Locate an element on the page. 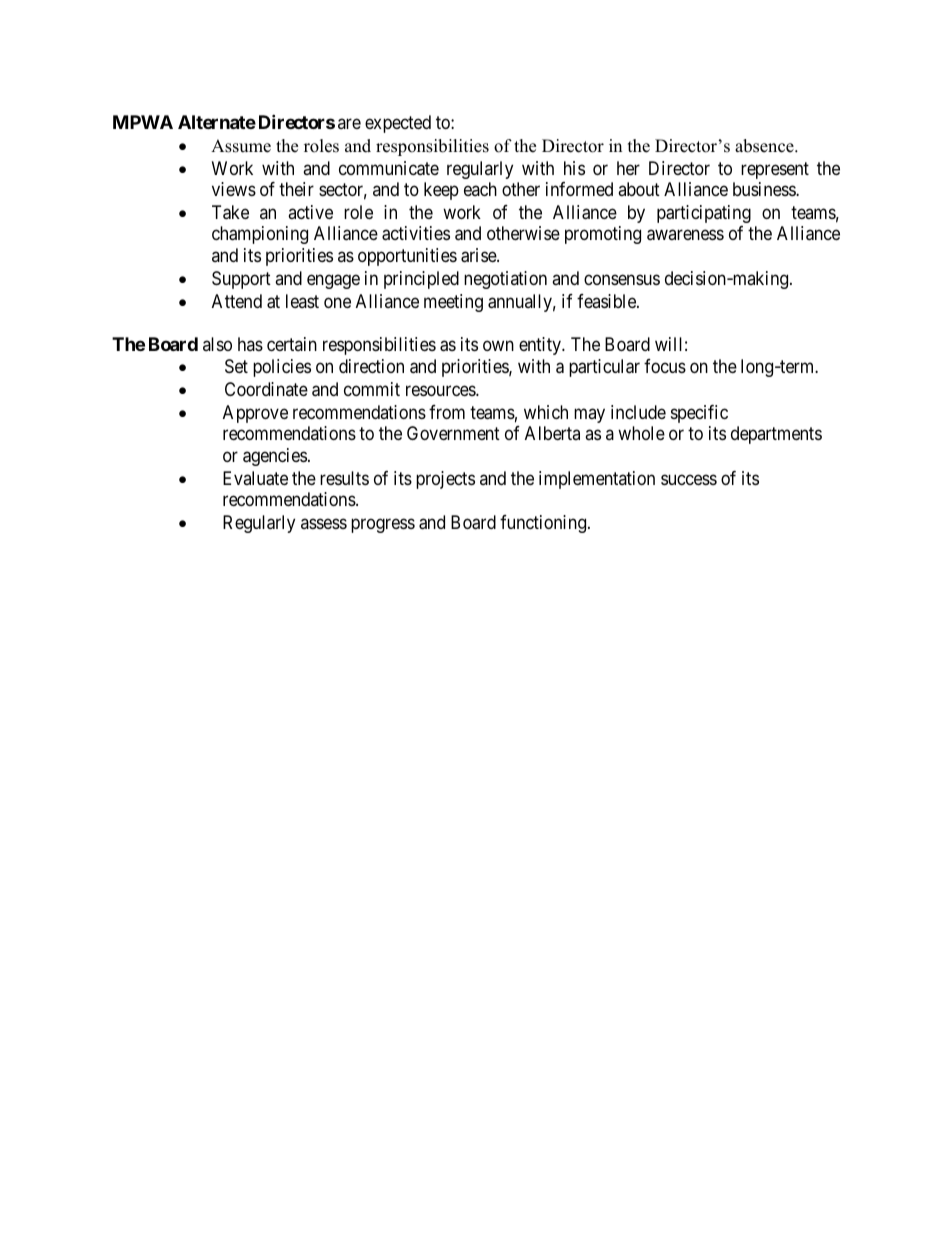 Image resolution: width=952 pixels, height=1233 pixels. Assume is located at coordinates (241, 146).
